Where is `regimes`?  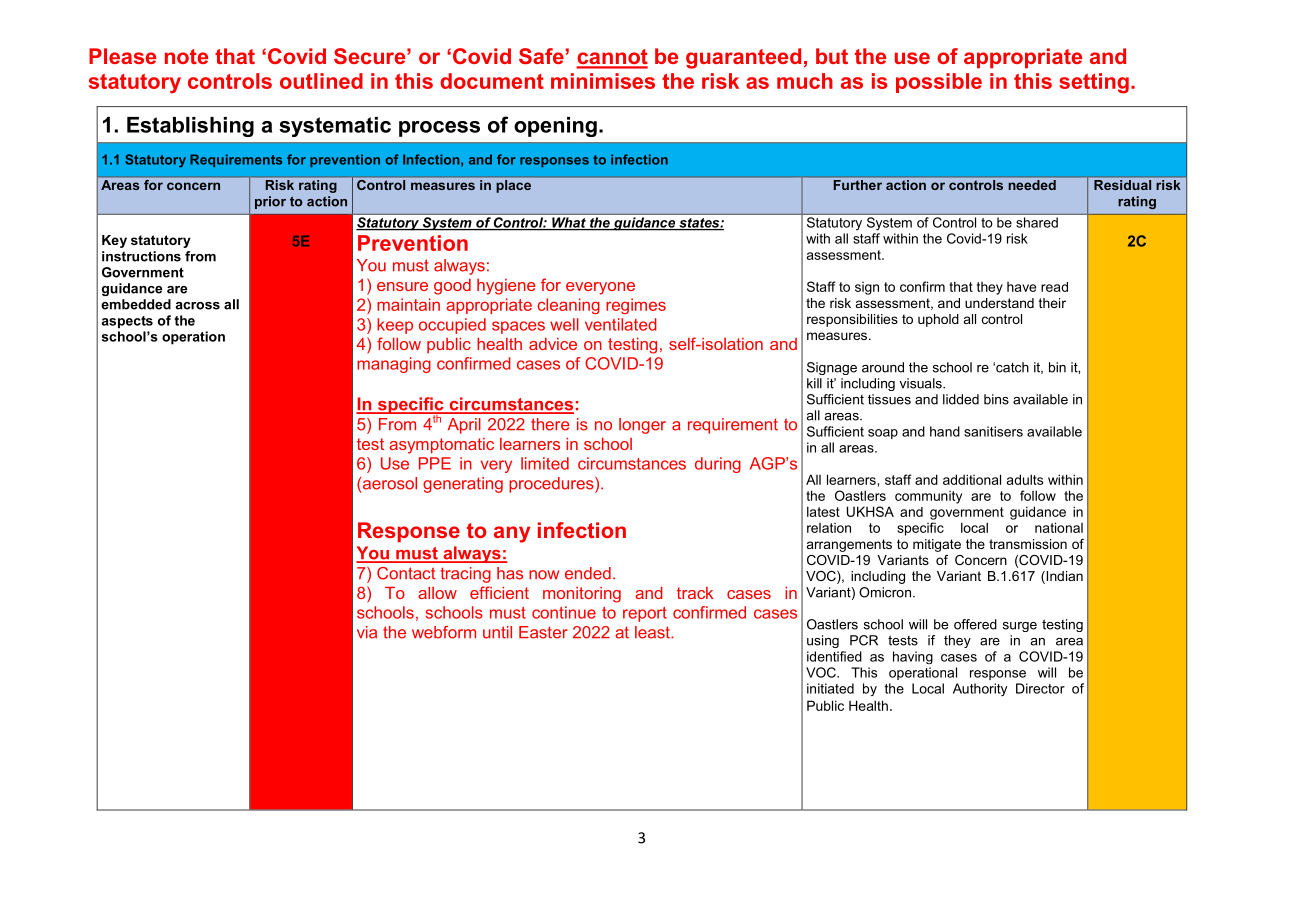 regimes is located at coordinates (636, 306).
